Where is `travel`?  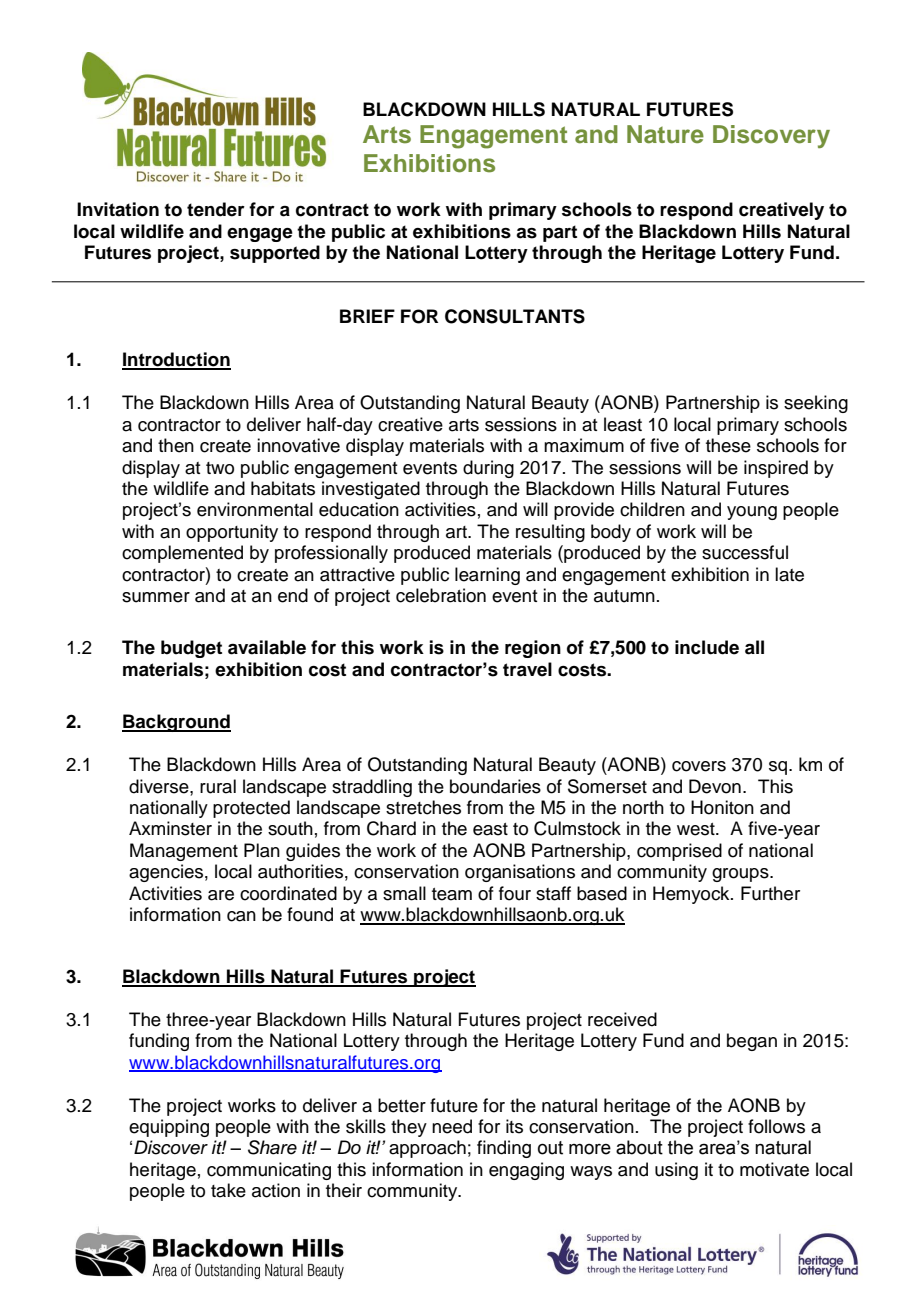 travel is located at coordinates (527, 669).
